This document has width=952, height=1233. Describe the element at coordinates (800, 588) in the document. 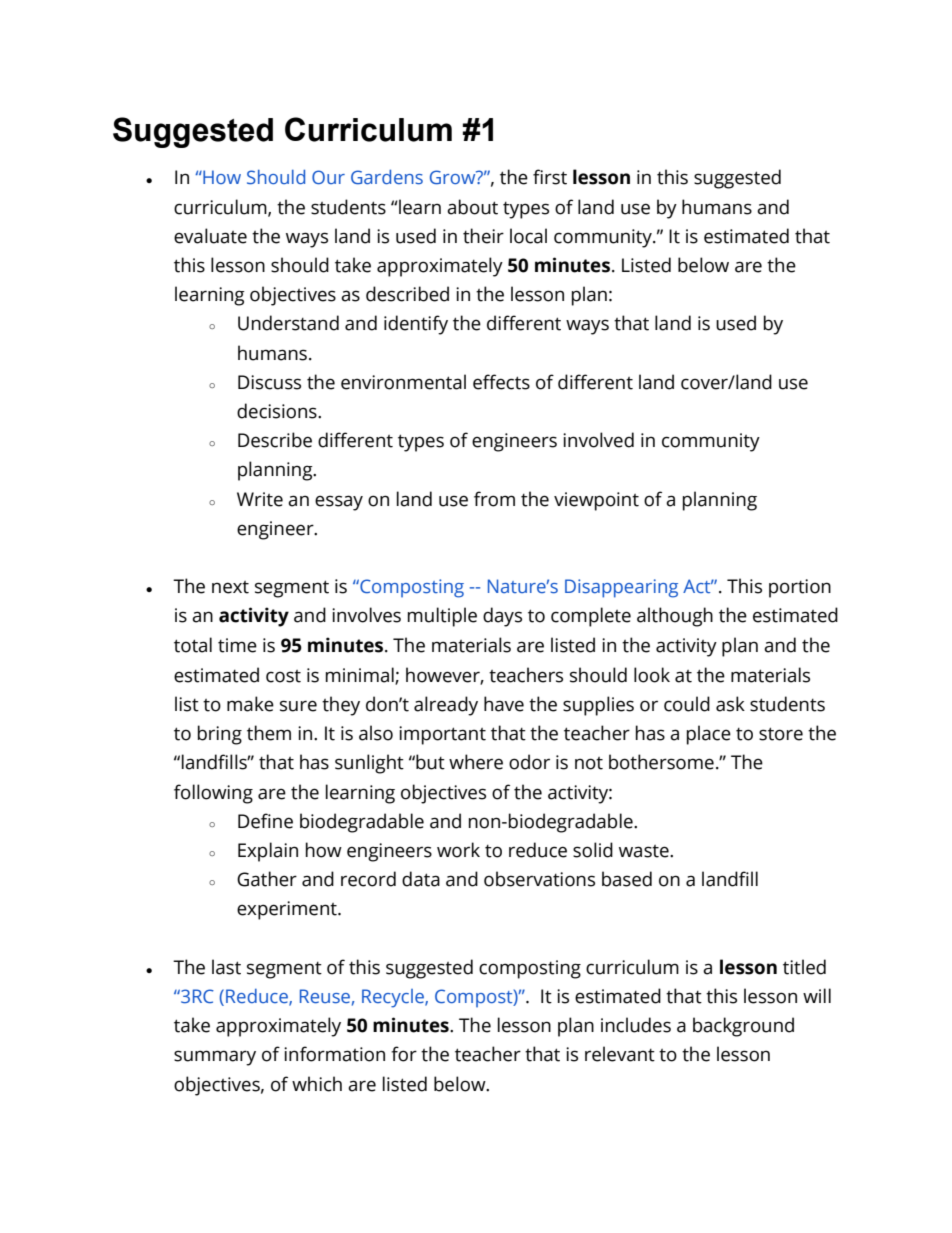

I see `portion` at that location.
